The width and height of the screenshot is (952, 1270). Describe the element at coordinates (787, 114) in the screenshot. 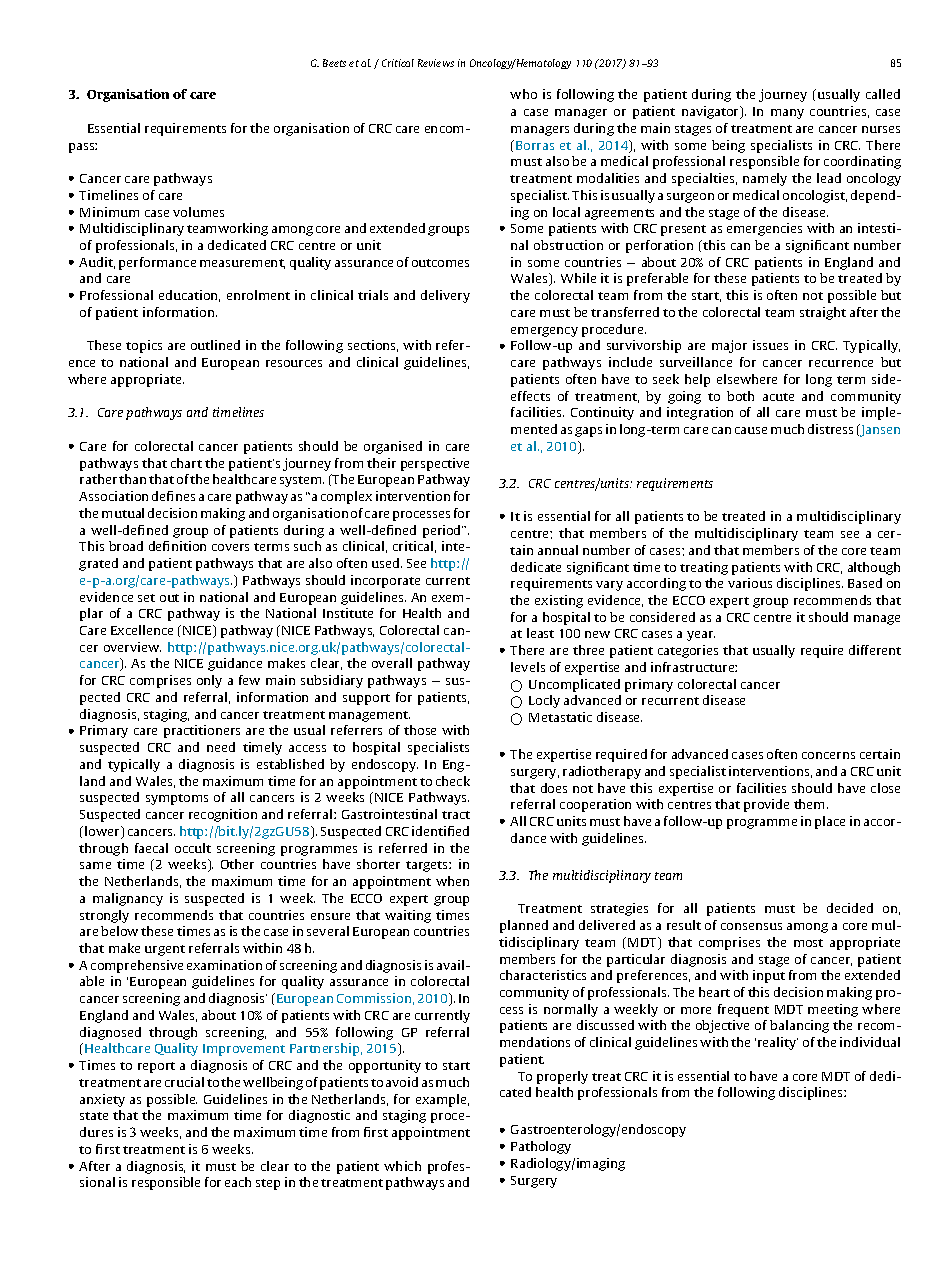

I see `many` at that location.
